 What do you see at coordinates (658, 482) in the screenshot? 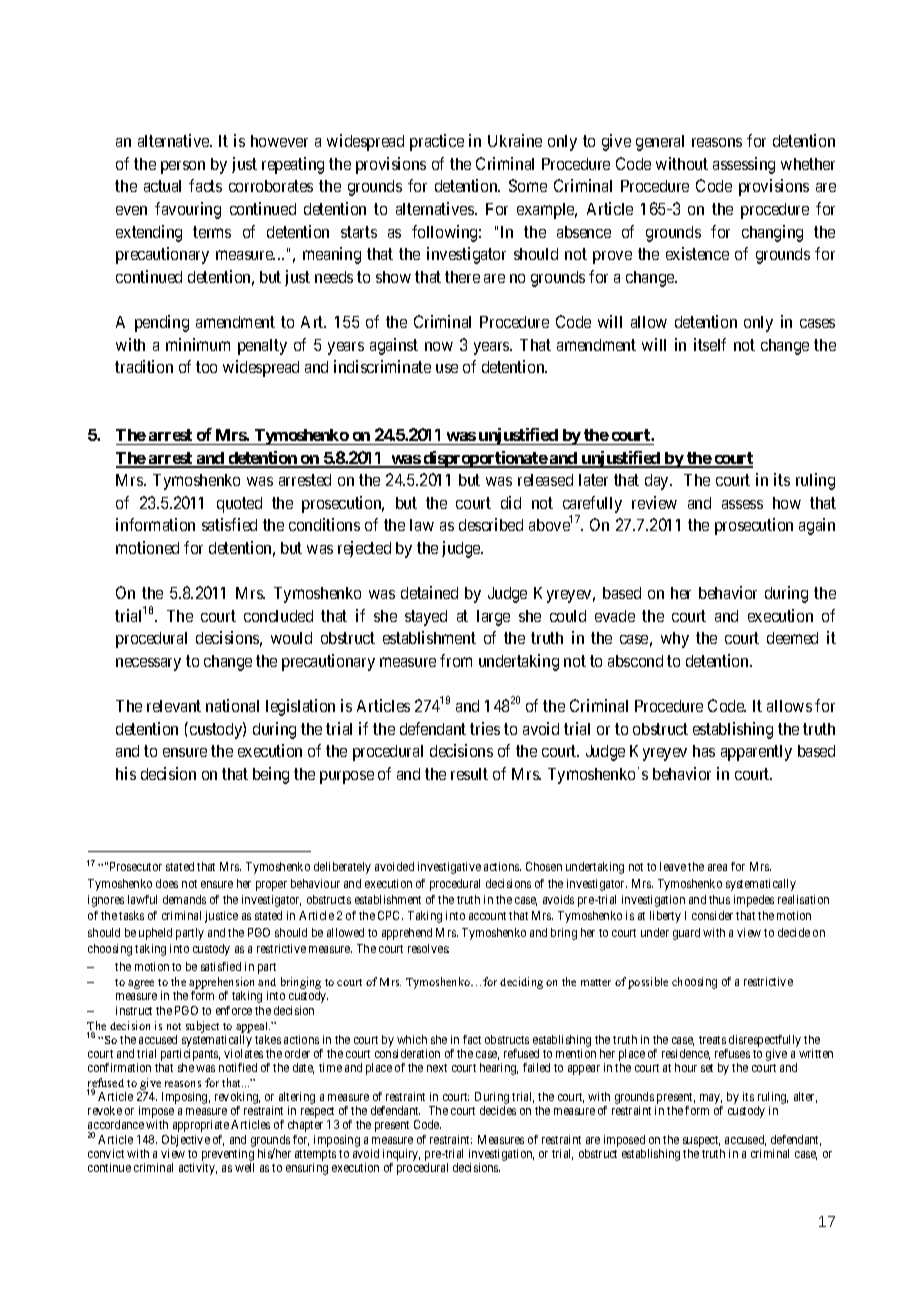
I see `day` at bounding box center [658, 482].
